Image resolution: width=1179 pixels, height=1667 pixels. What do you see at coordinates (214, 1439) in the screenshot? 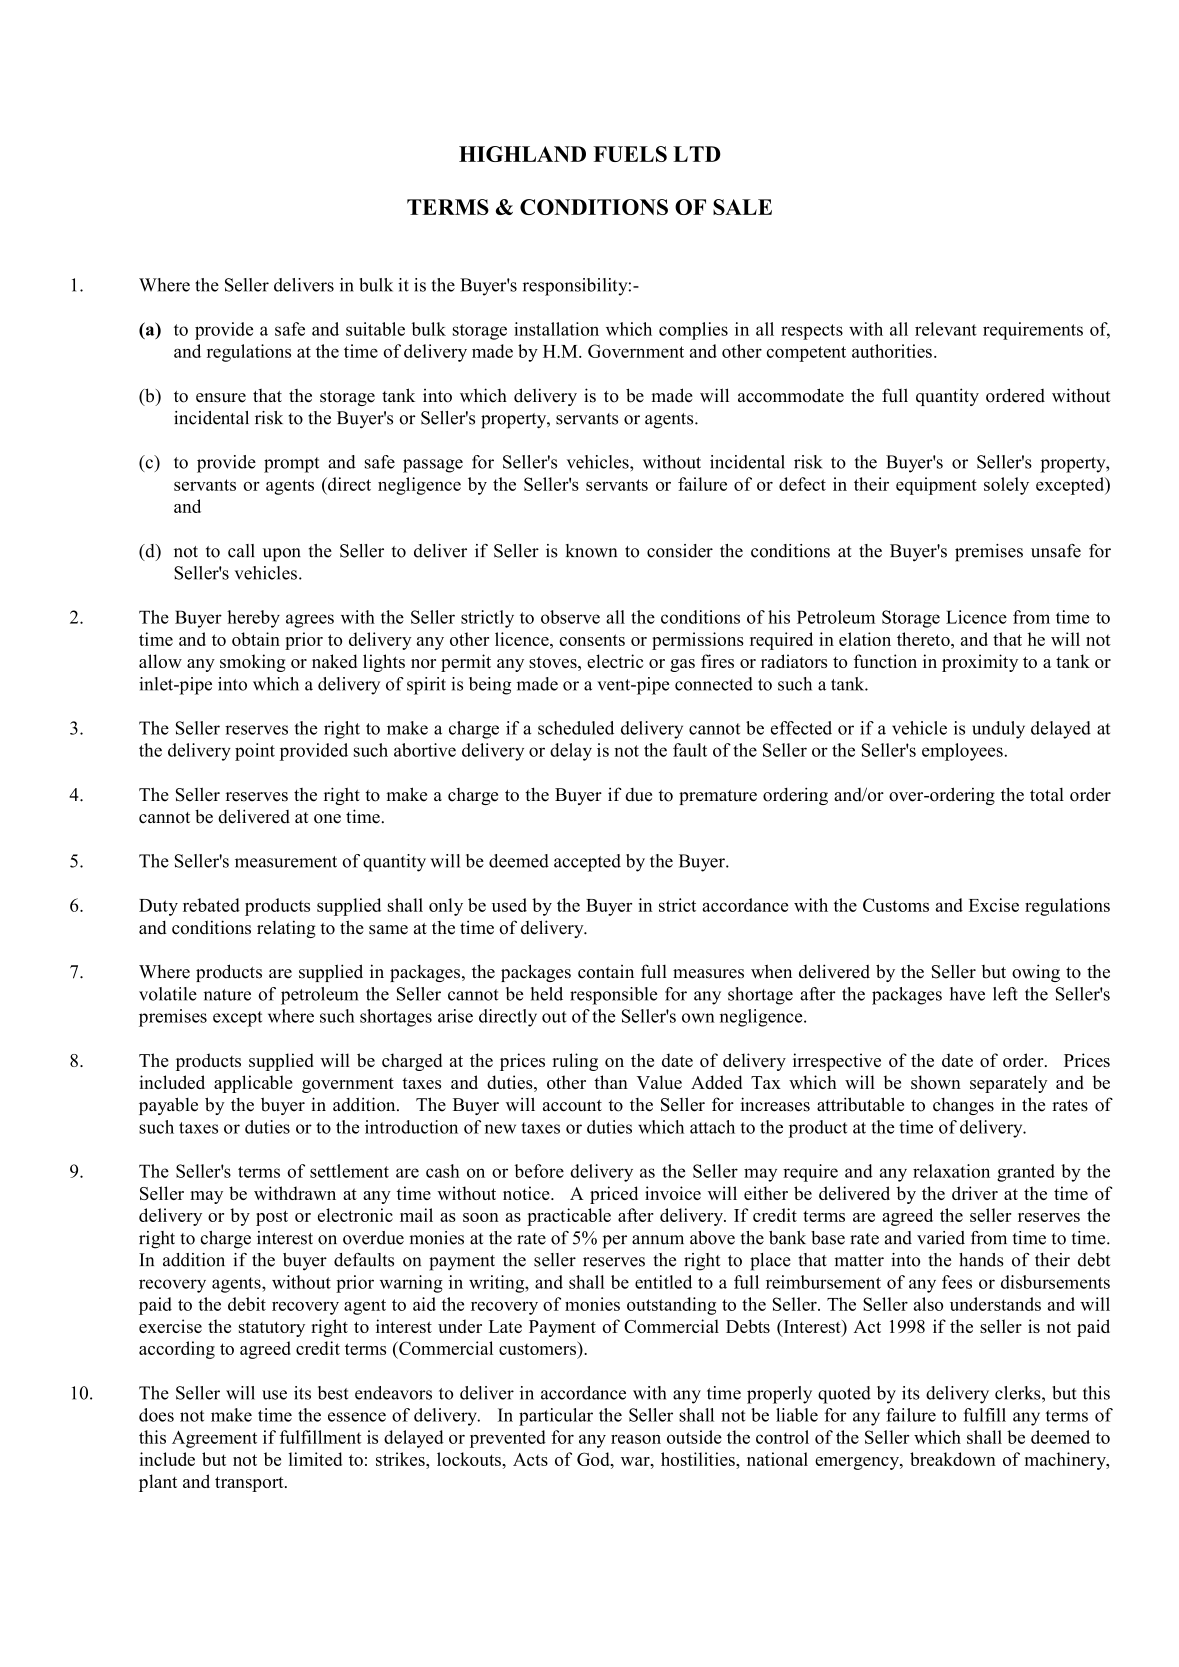
I see `Agreement` at bounding box center [214, 1439].
